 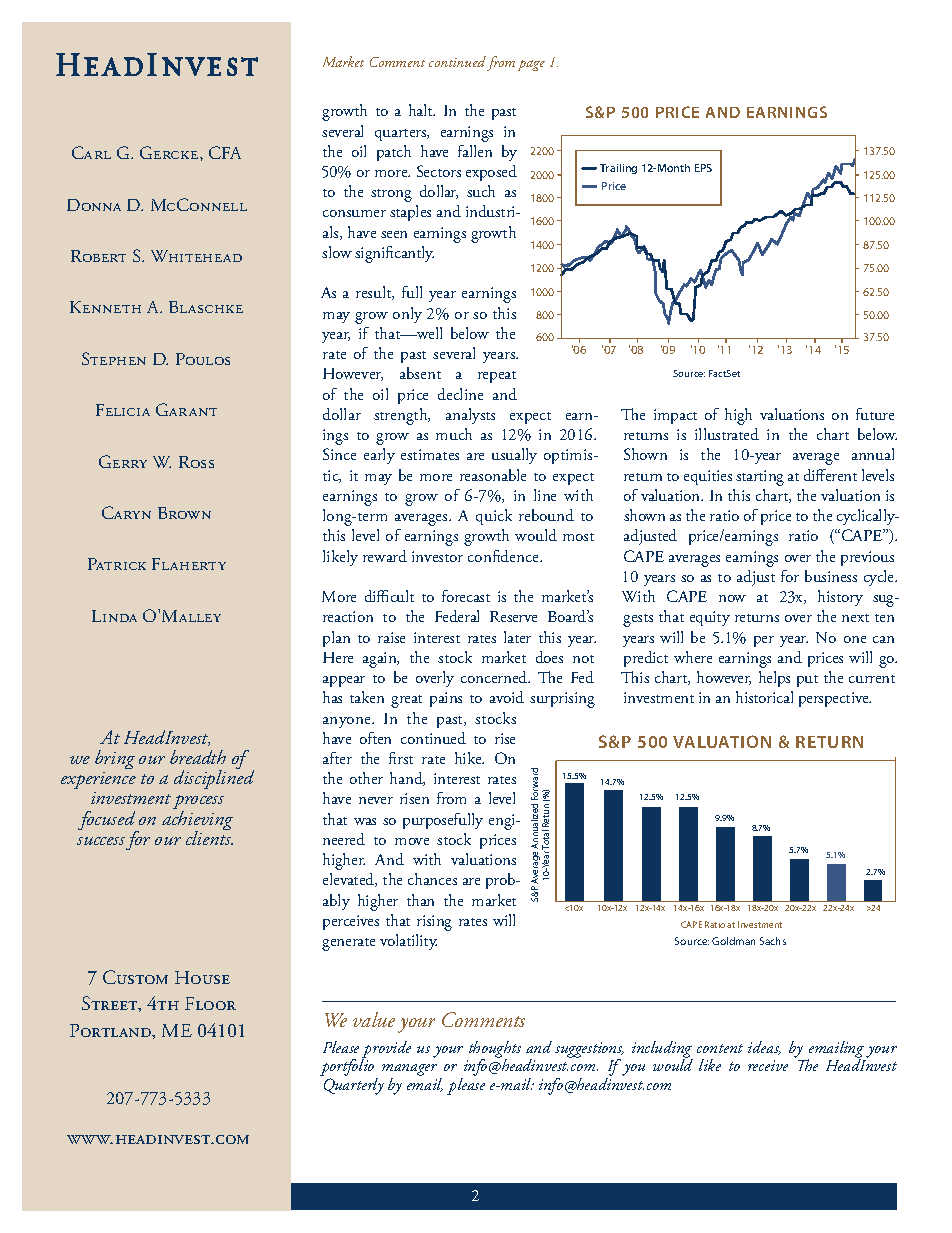 What do you see at coordinates (531, 65) in the screenshot?
I see `page` at bounding box center [531, 65].
